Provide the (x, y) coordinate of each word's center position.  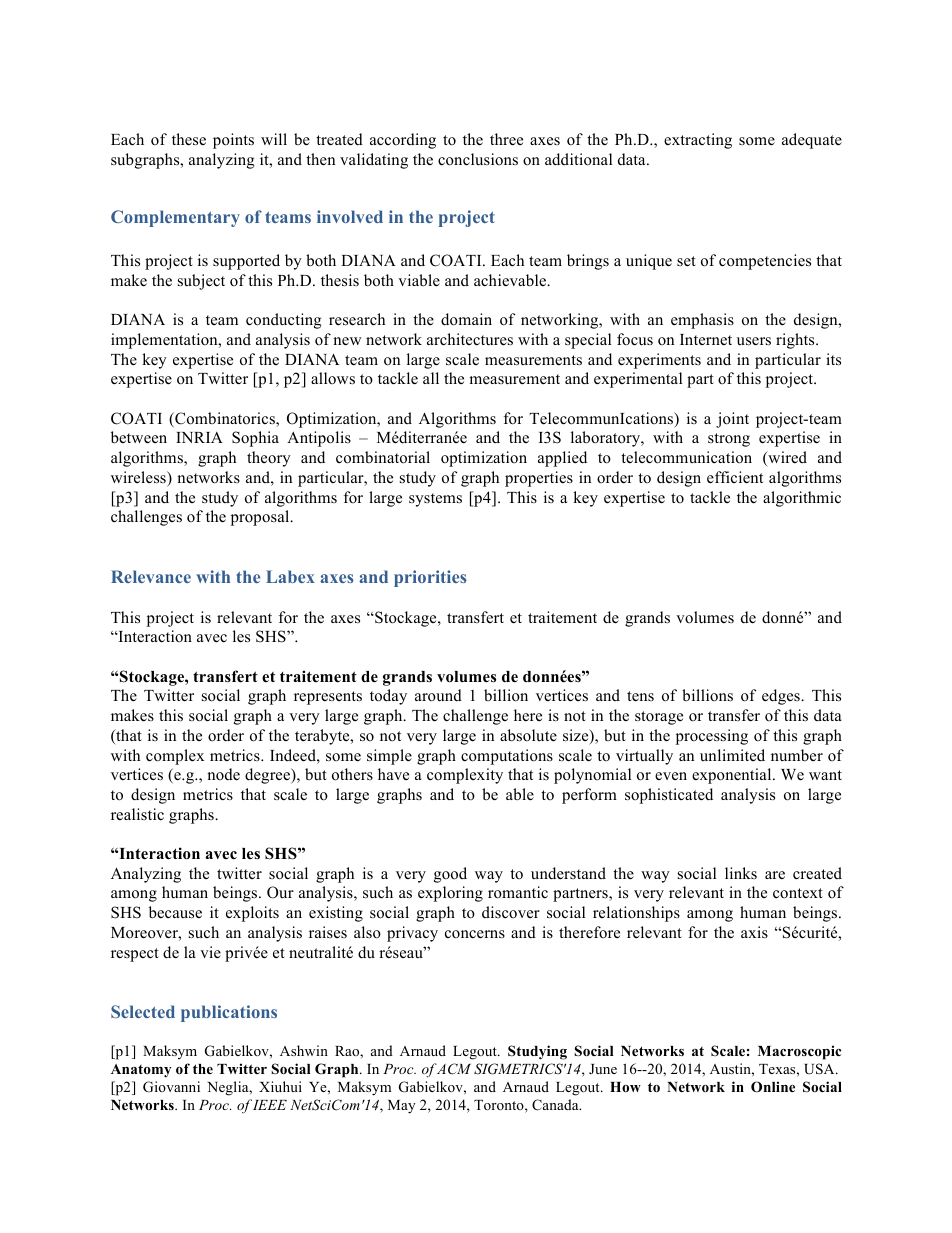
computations (507, 757)
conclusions (478, 159)
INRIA (199, 437)
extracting (698, 141)
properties (539, 479)
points (233, 141)
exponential (733, 776)
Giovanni (171, 1087)
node (223, 774)
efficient (735, 477)
